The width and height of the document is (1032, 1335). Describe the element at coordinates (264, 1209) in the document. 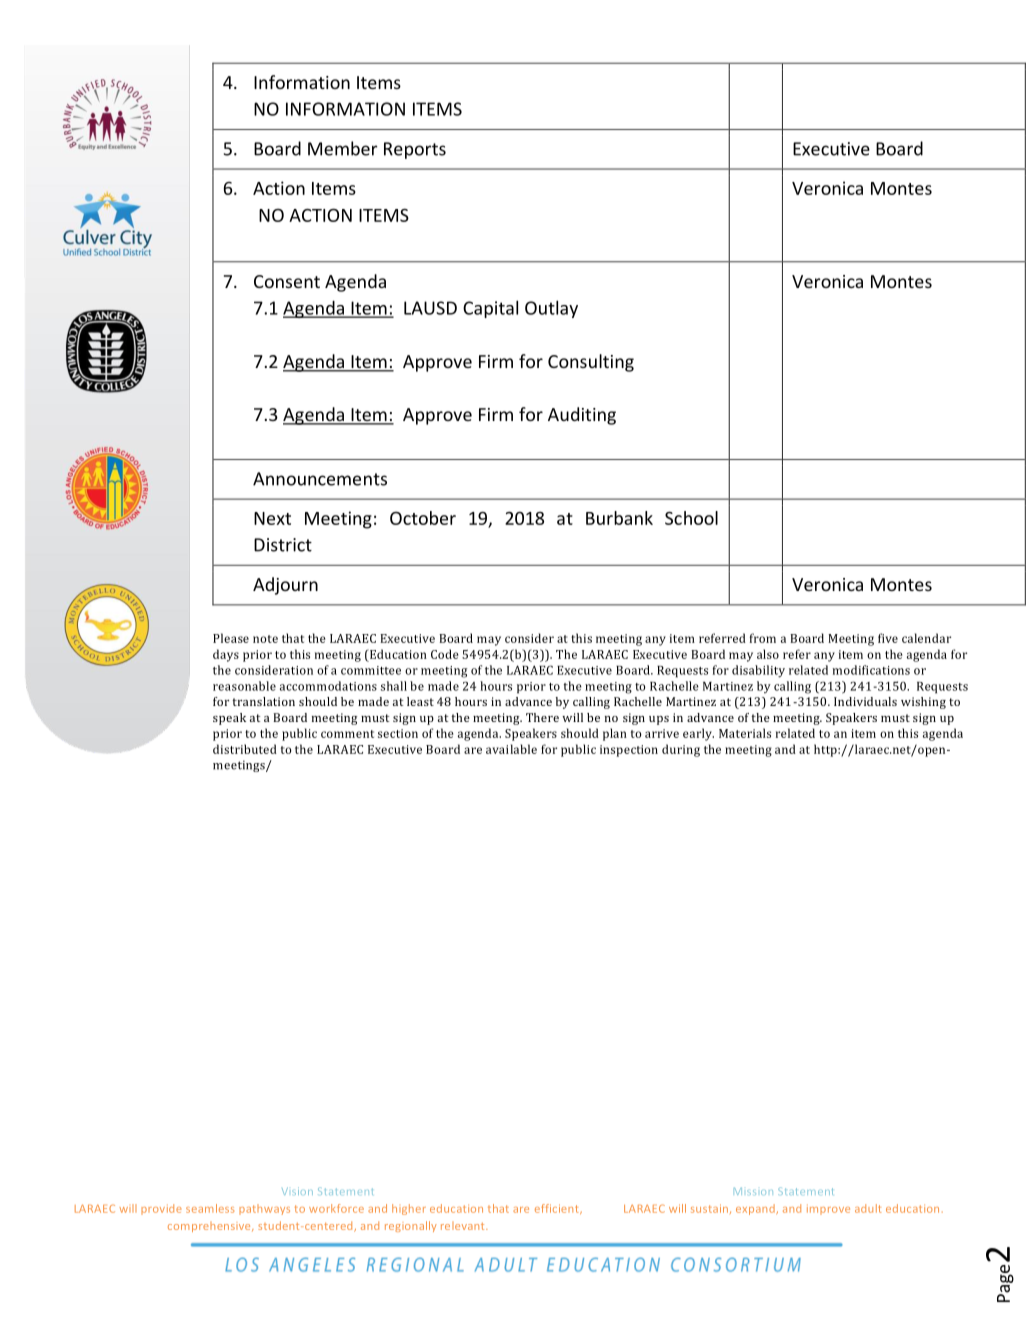

I see `pathways` at that location.
